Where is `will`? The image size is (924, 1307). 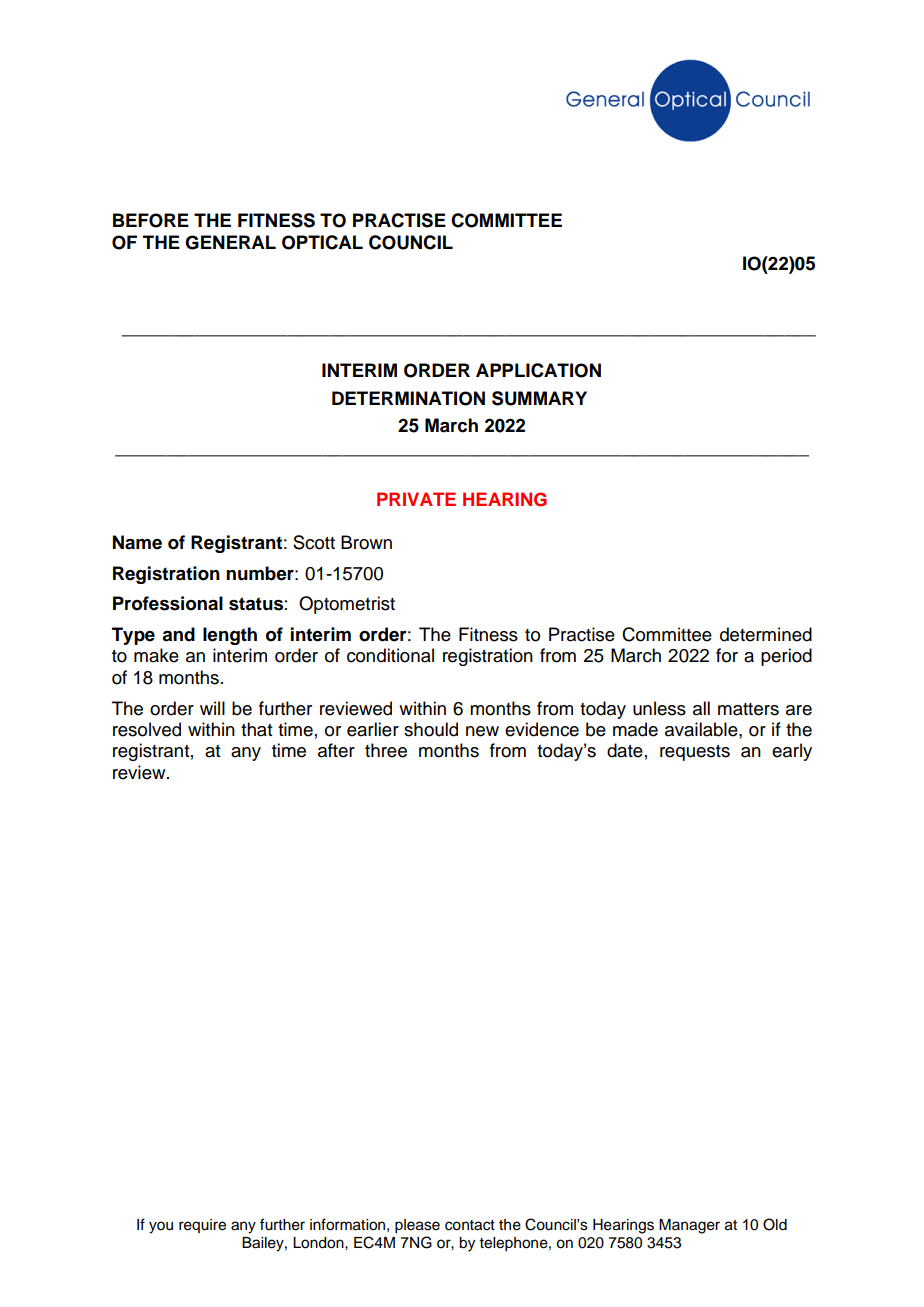
will is located at coordinates (212, 708).
